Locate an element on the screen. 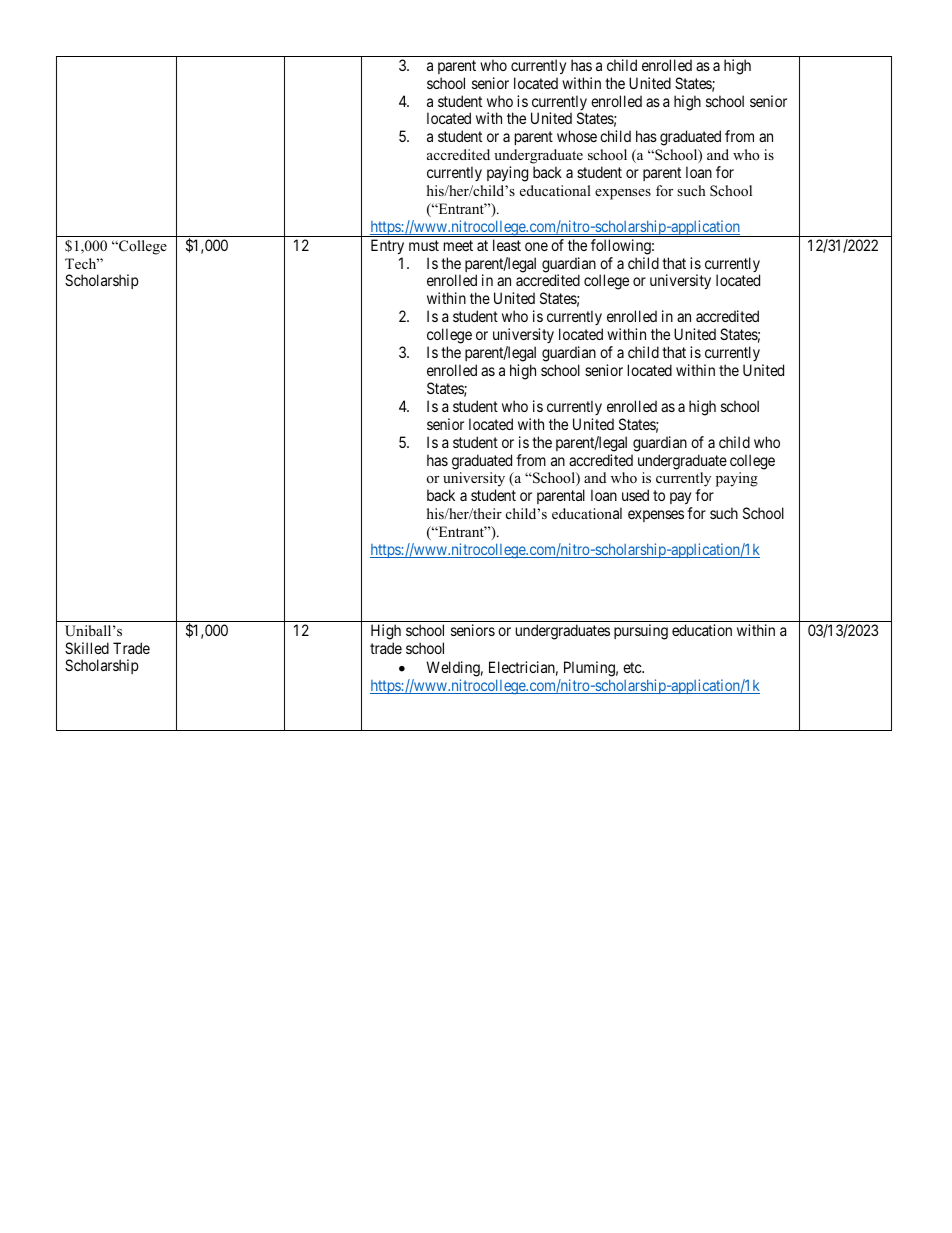 The image size is (952, 1233). meet is located at coordinates (458, 245).
